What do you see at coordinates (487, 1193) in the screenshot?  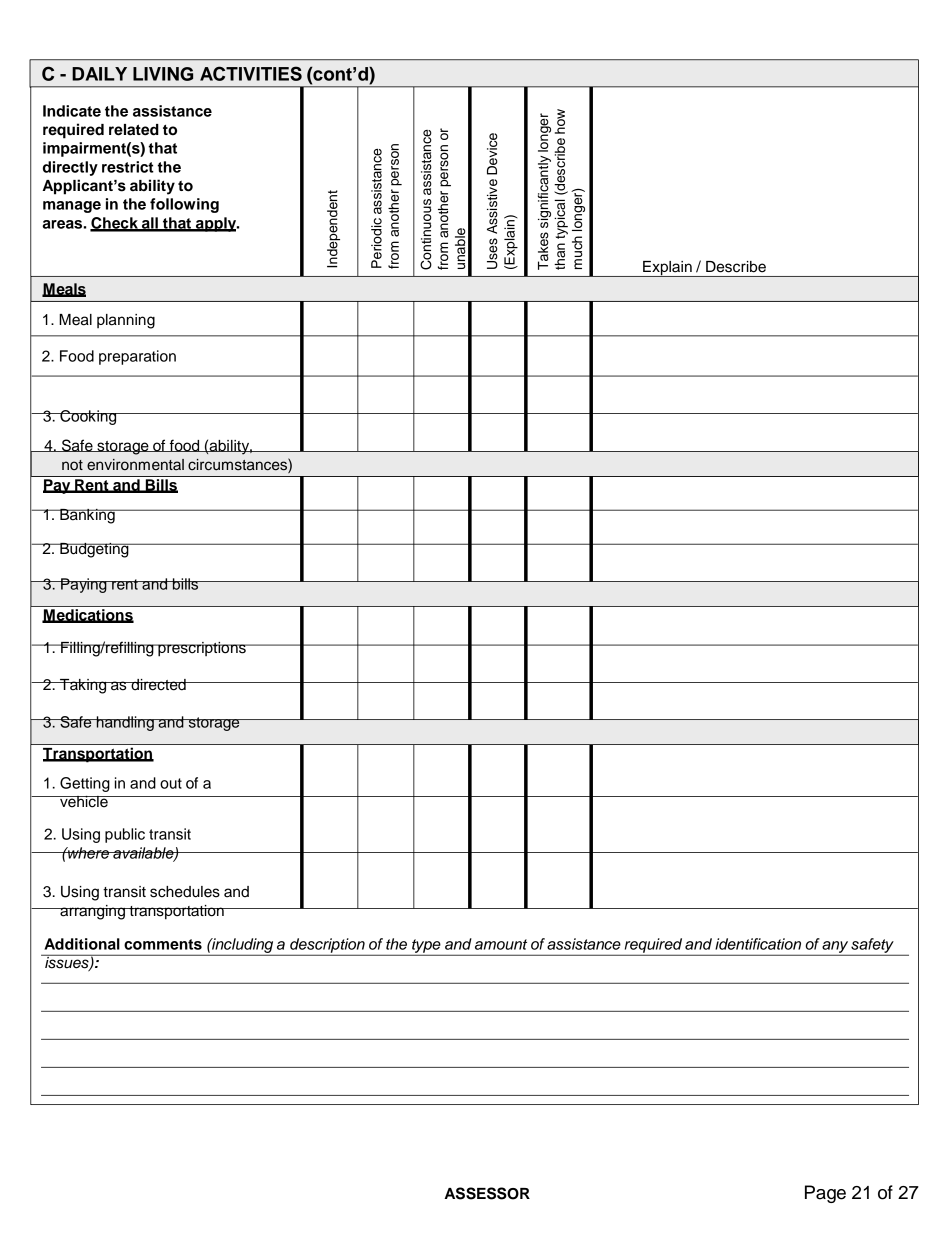 I see `ASSESSOR` at bounding box center [487, 1193].
